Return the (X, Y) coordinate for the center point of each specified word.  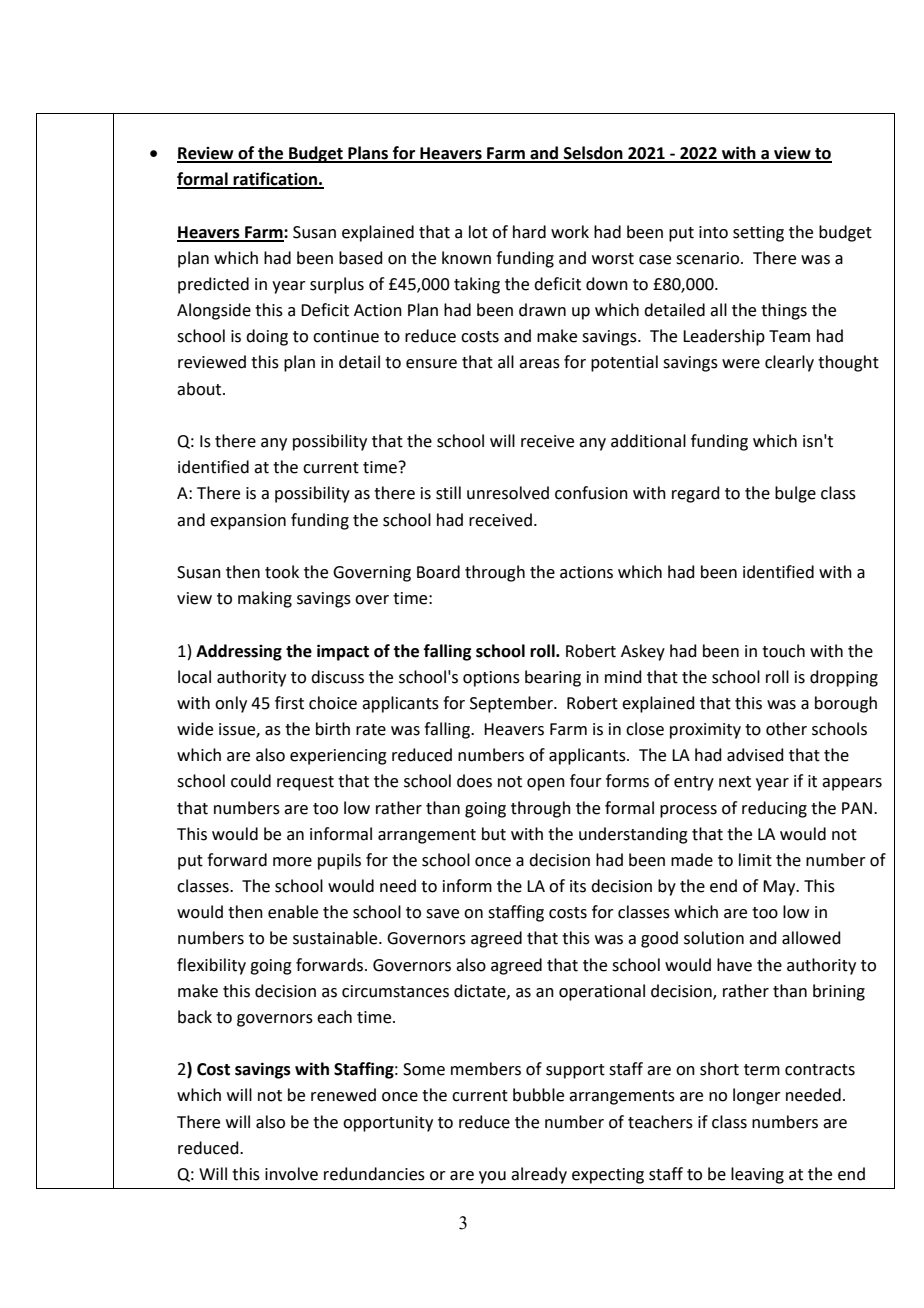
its (578, 886)
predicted (213, 285)
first (289, 703)
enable (293, 912)
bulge (795, 494)
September (512, 704)
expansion (248, 522)
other (786, 729)
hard (529, 232)
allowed (811, 938)
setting (758, 234)
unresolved (508, 493)
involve (291, 1174)
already (539, 1175)
